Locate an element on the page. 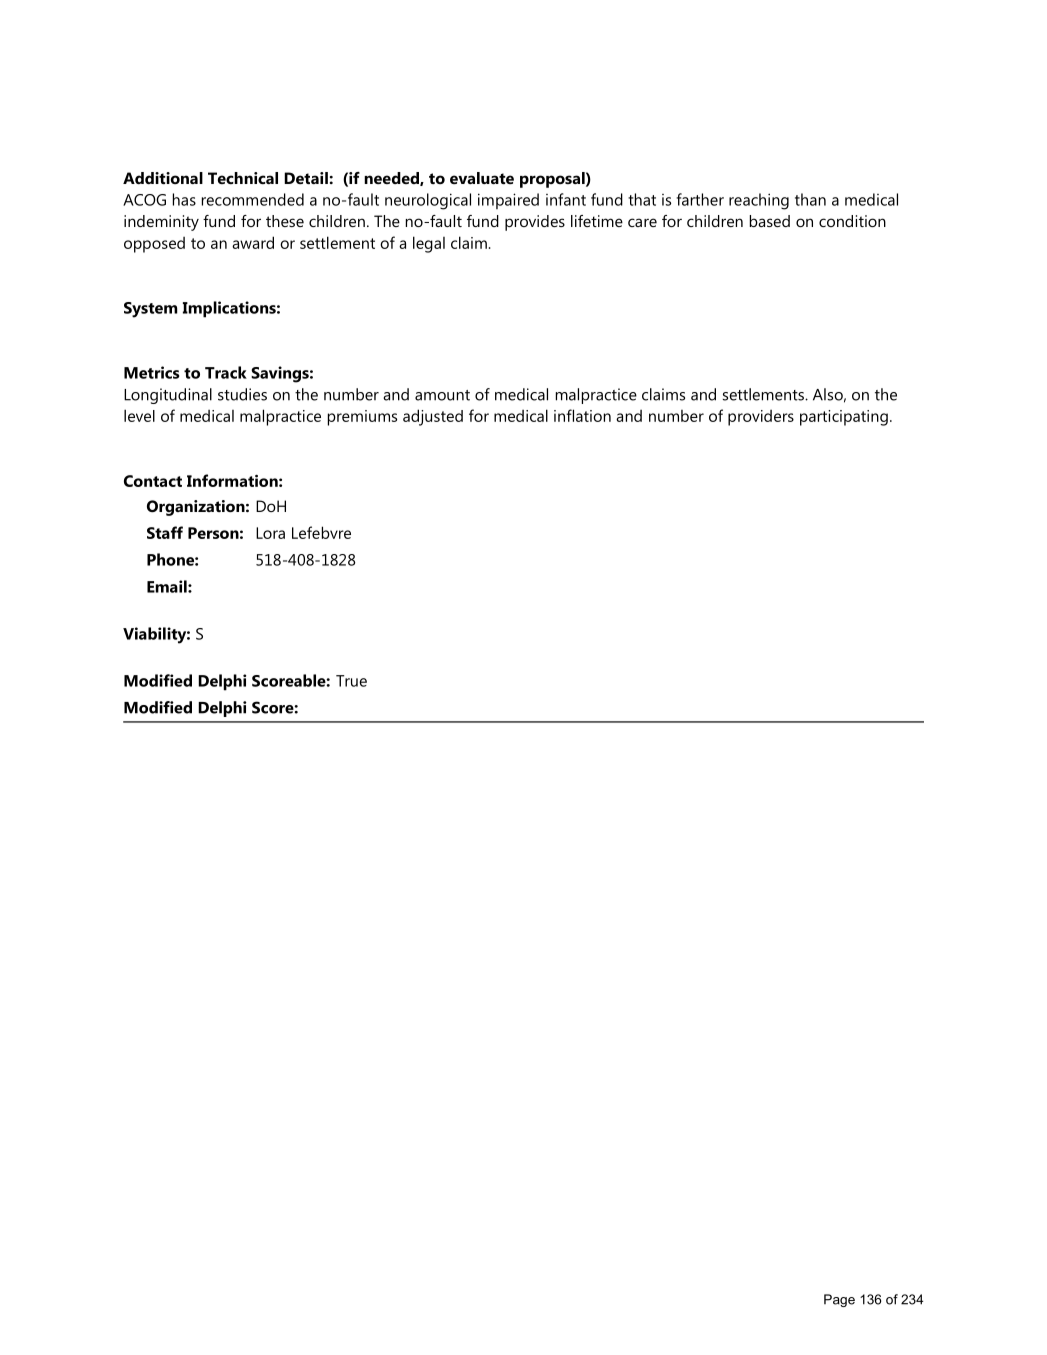 This document has height=1355, width=1047. Page is located at coordinates (839, 1300).
